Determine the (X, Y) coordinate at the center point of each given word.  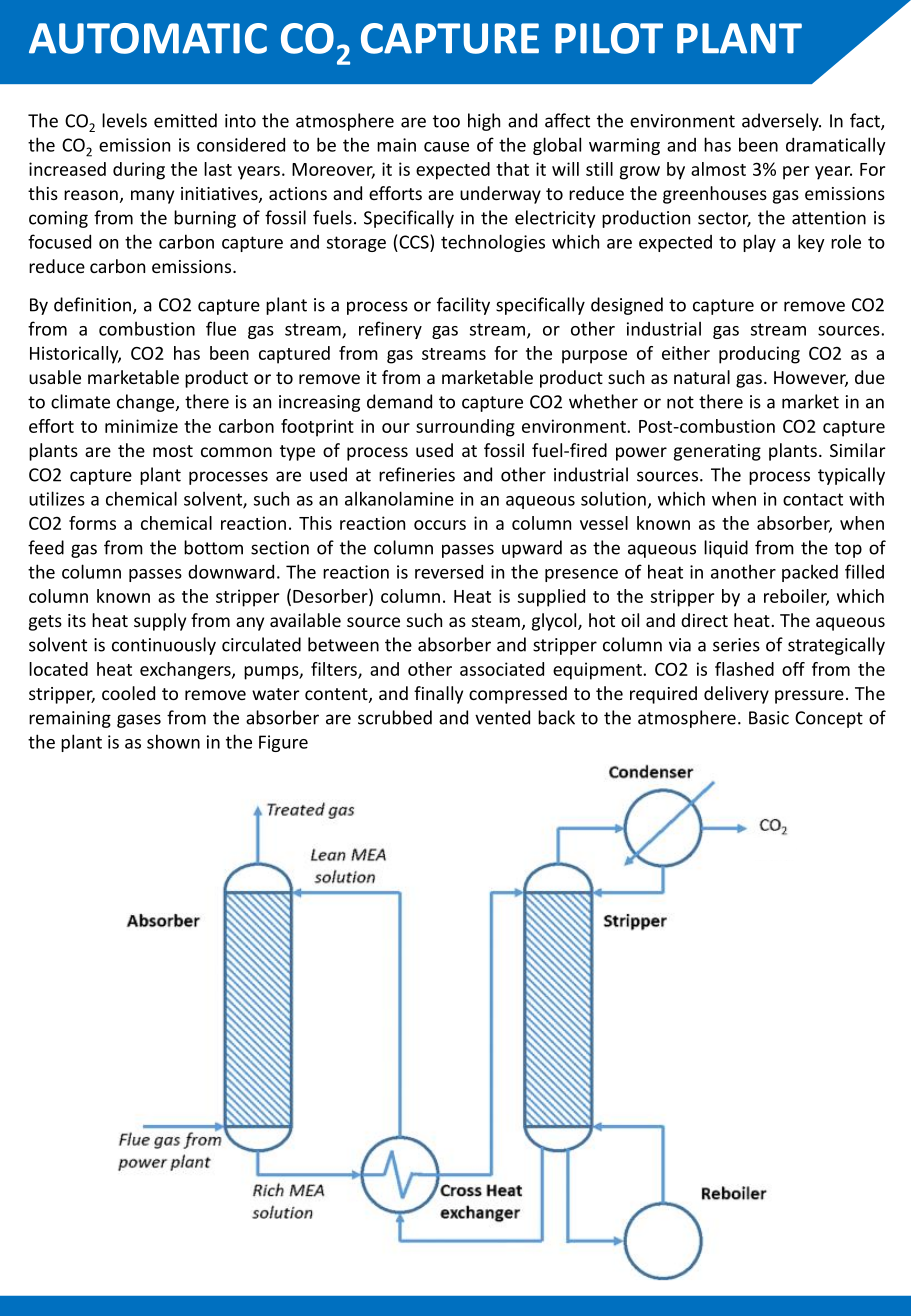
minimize (141, 426)
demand (399, 401)
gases (139, 721)
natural (702, 377)
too (446, 121)
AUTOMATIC (148, 38)
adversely (781, 122)
